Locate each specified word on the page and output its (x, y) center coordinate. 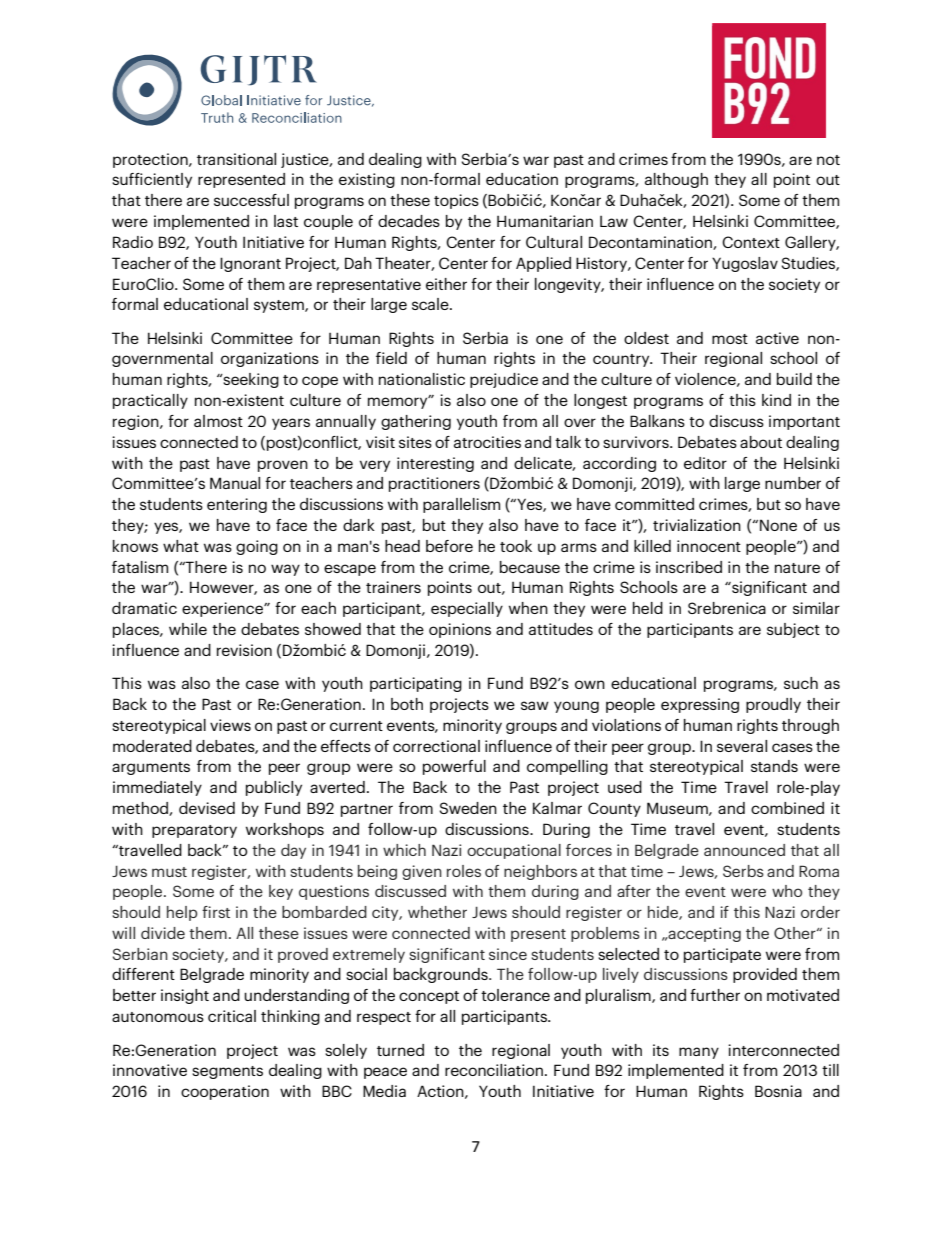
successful (251, 200)
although (676, 180)
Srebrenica (727, 608)
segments (227, 1072)
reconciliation (495, 1070)
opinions (460, 630)
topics (456, 201)
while (188, 629)
